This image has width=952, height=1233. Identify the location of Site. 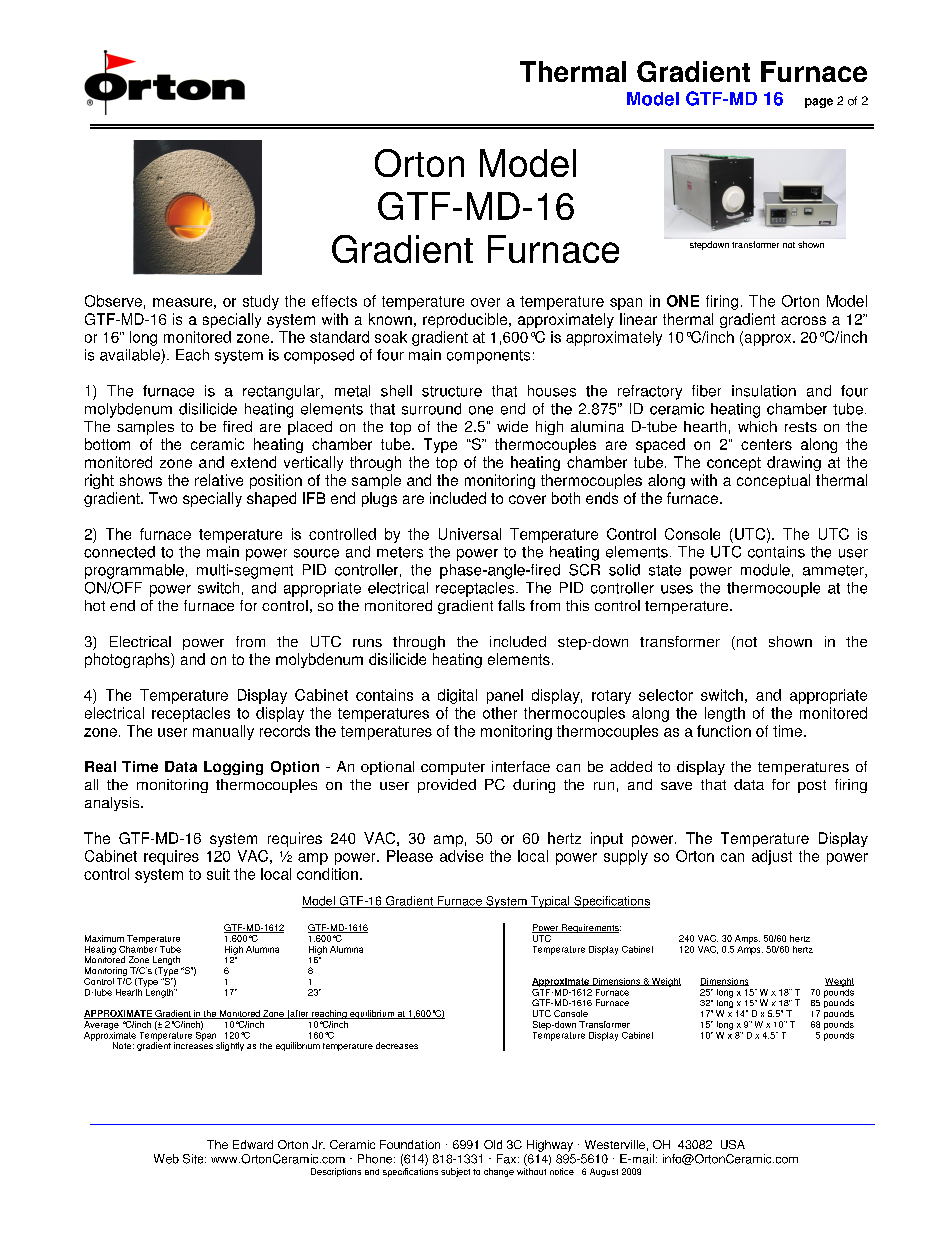
(194, 1159).
